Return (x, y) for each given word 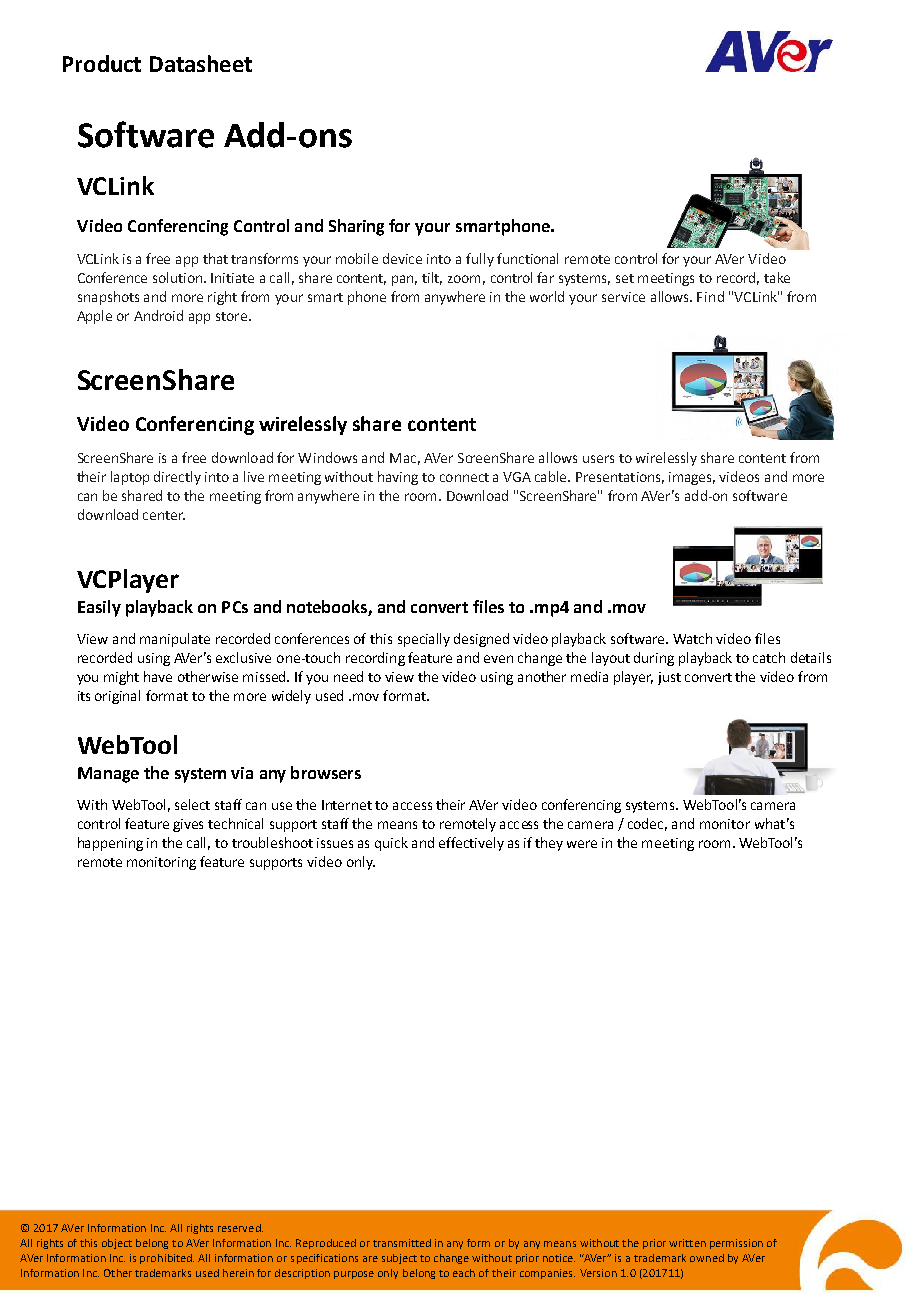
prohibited (167, 1259)
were (582, 844)
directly (177, 478)
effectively (471, 844)
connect (464, 477)
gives (188, 825)
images (692, 478)
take (777, 277)
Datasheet (201, 63)
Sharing (356, 227)
